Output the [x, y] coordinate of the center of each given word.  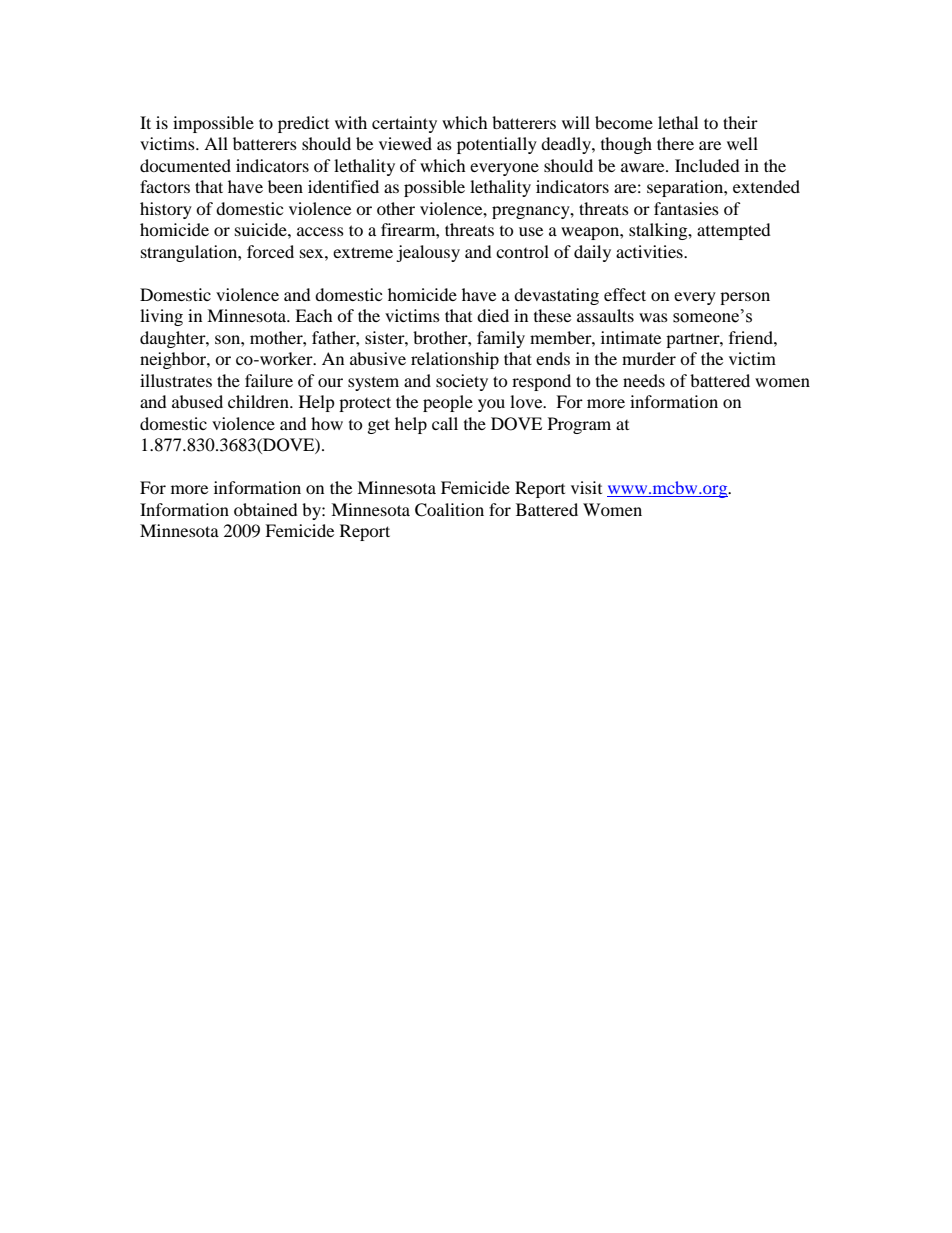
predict [303, 124]
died [493, 315]
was [653, 317]
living [161, 317]
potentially [497, 145]
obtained [266, 509]
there [675, 143]
